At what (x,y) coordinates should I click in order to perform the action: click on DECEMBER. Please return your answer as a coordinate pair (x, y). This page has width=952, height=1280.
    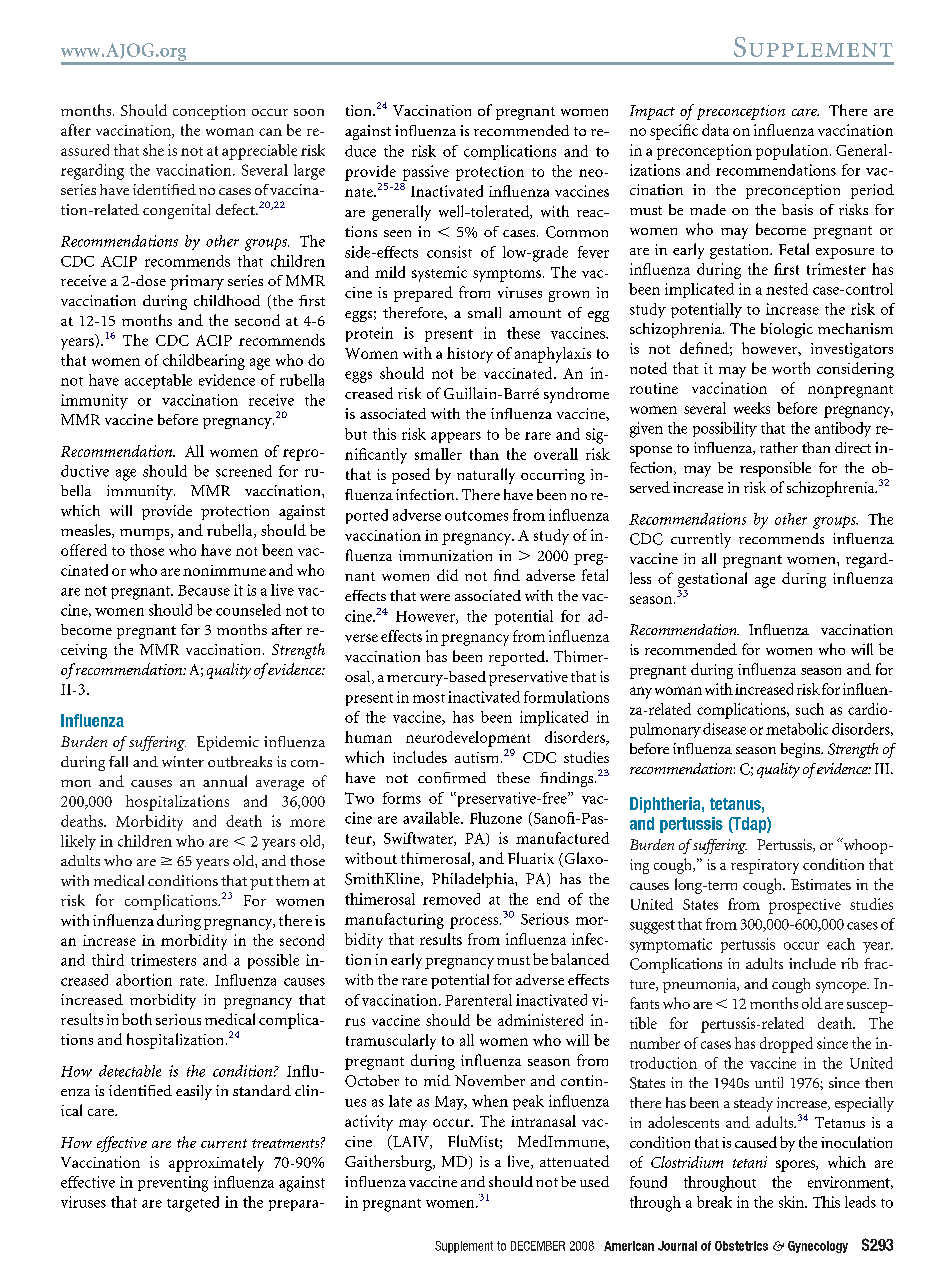
    Looking at the image, I should click on (538, 1246).
